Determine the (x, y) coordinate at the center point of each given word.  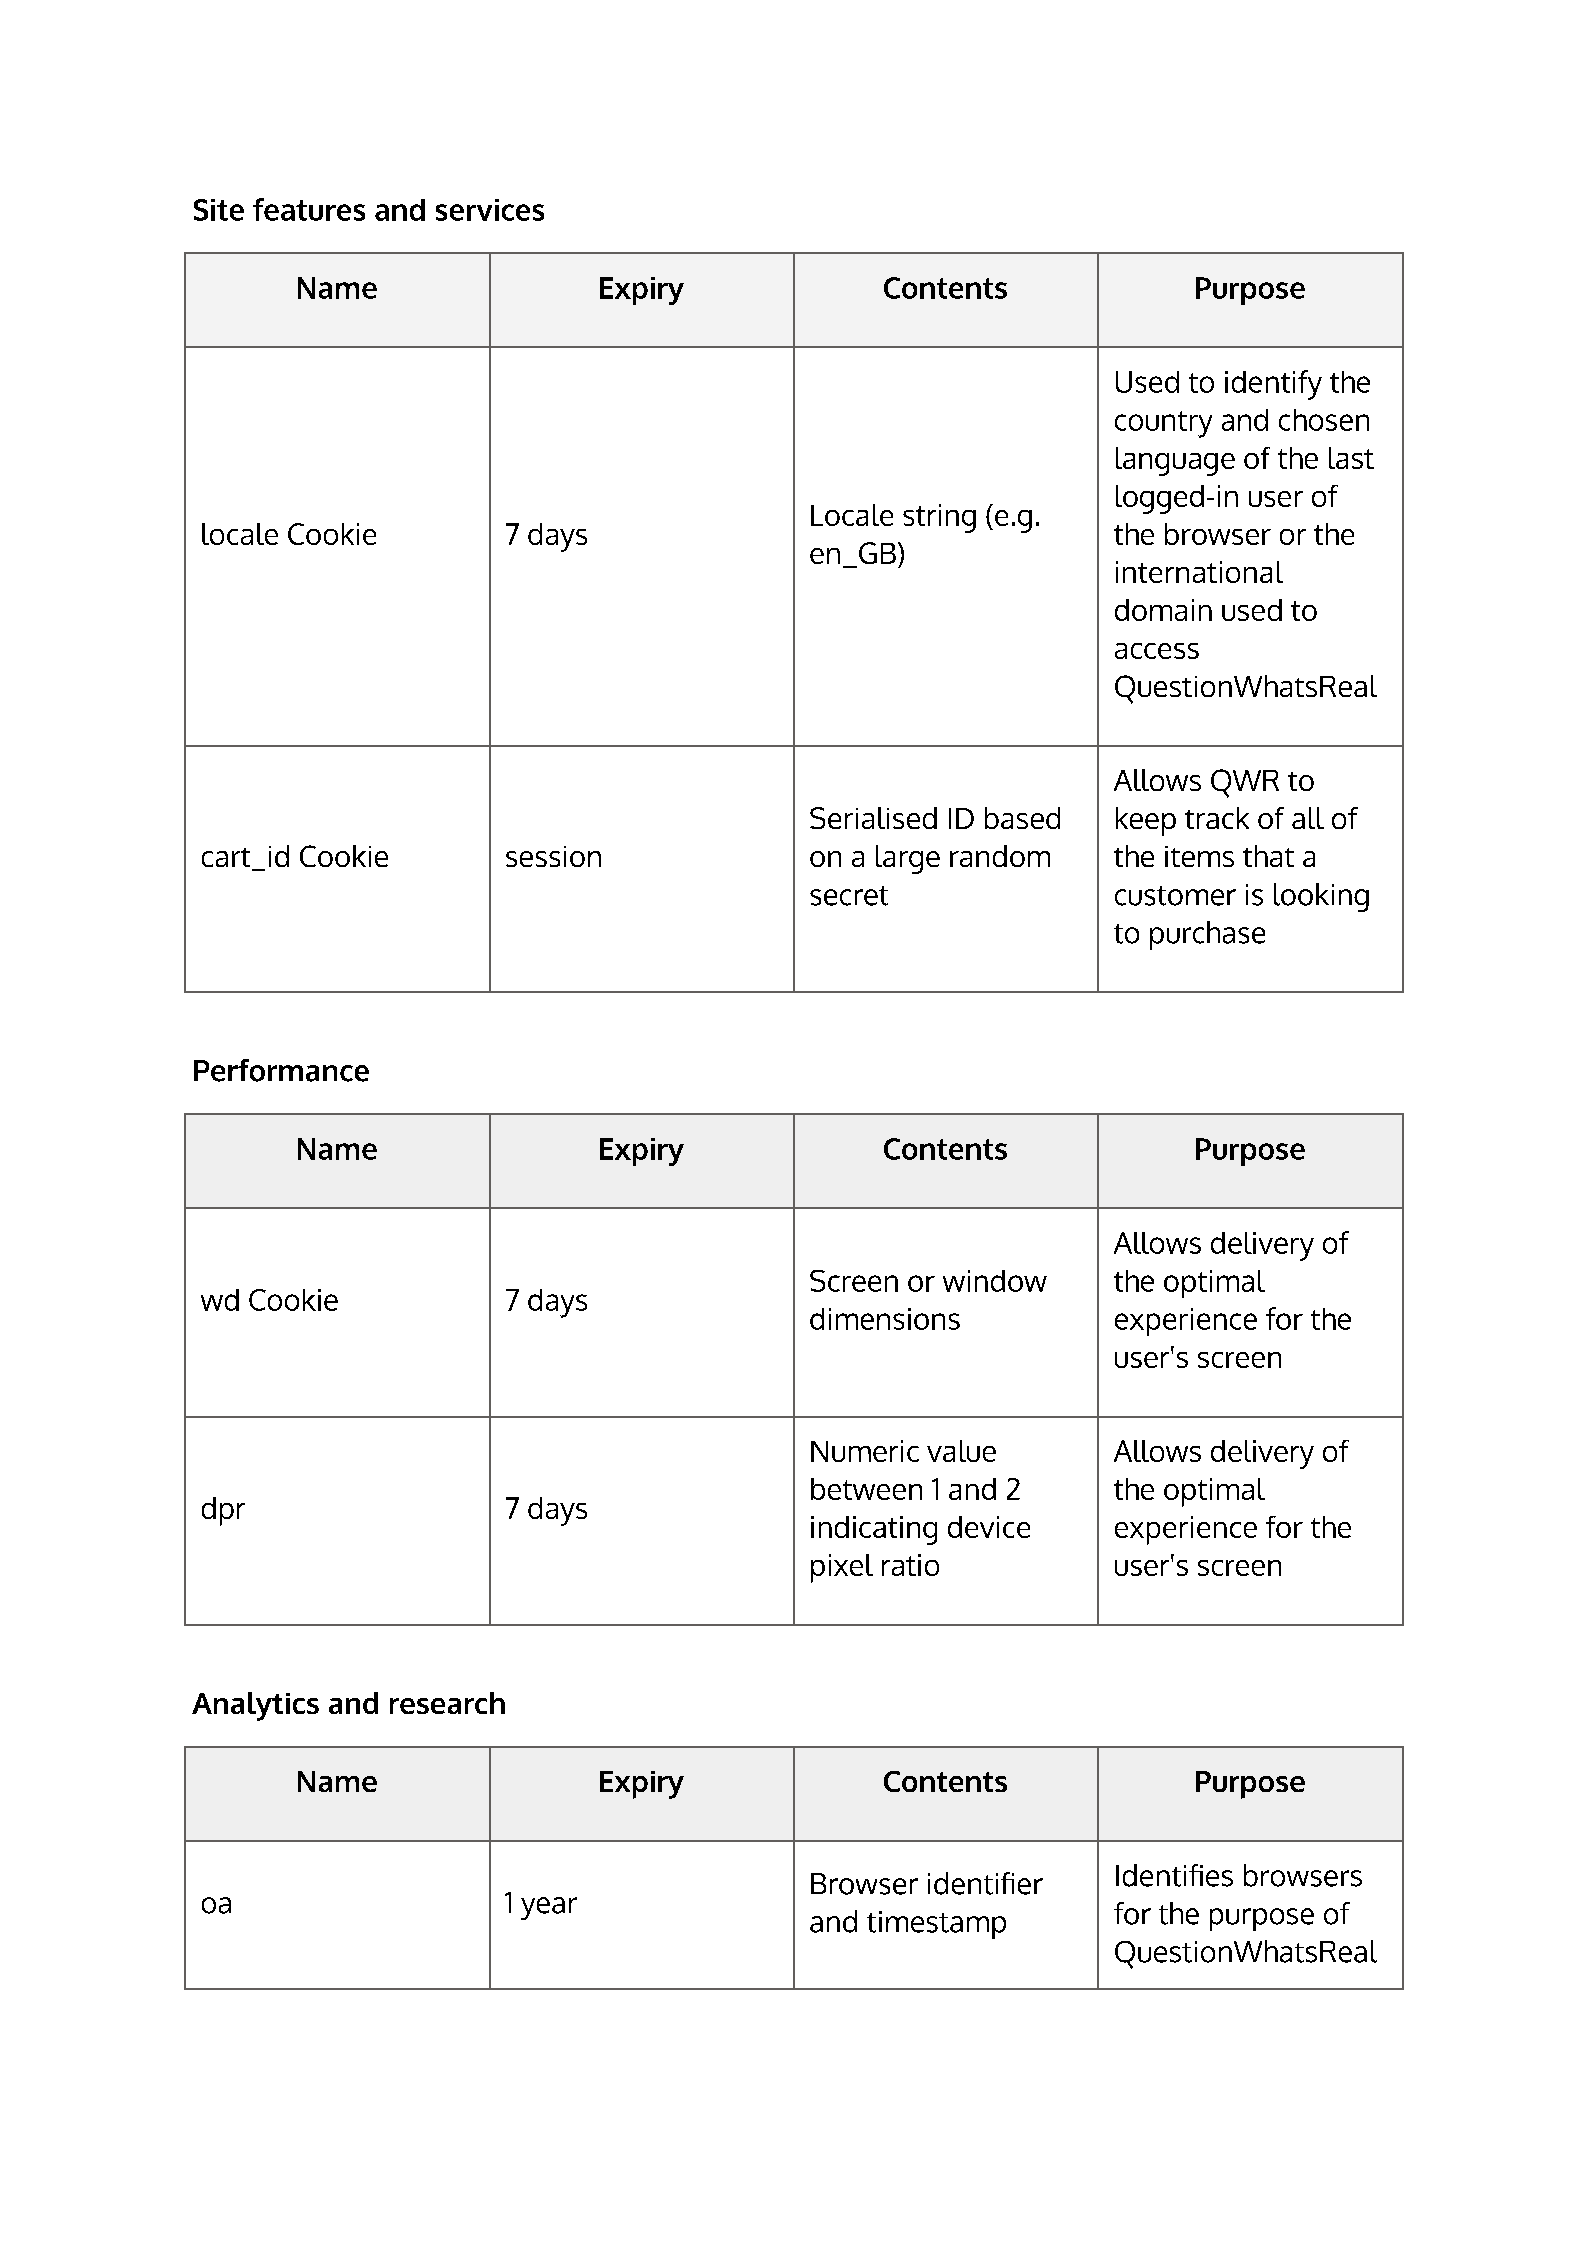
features (309, 209)
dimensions (885, 1319)
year (549, 1908)
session (553, 856)
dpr (223, 1511)
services (490, 210)
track (1217, 818)
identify (1273, 385)
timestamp (936, 1925)
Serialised (873, 818)
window (995, 1281)
